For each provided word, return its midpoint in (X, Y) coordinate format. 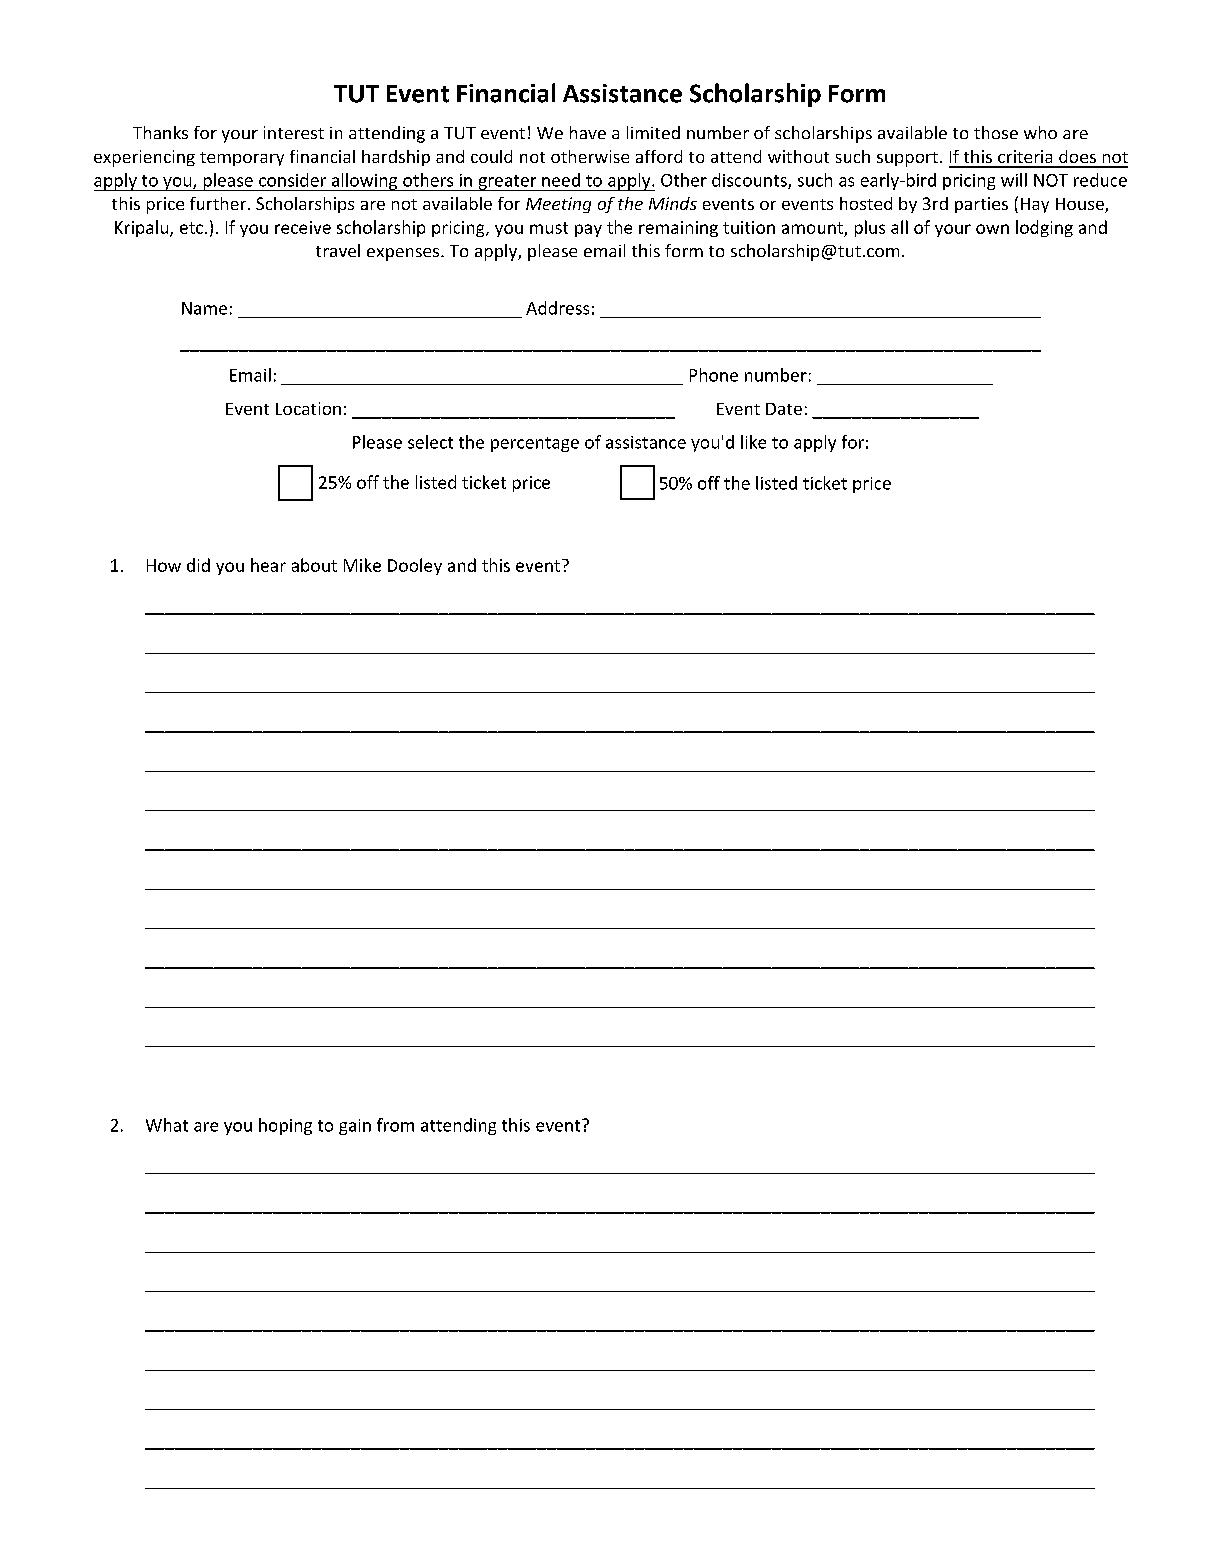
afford (659, 156)
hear (268, 565)
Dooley (415, 566)
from (395, 1125)
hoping (285, 1126)
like (753, 442)
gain (355, 1127)
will (1014, 180)
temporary (242, 159)
